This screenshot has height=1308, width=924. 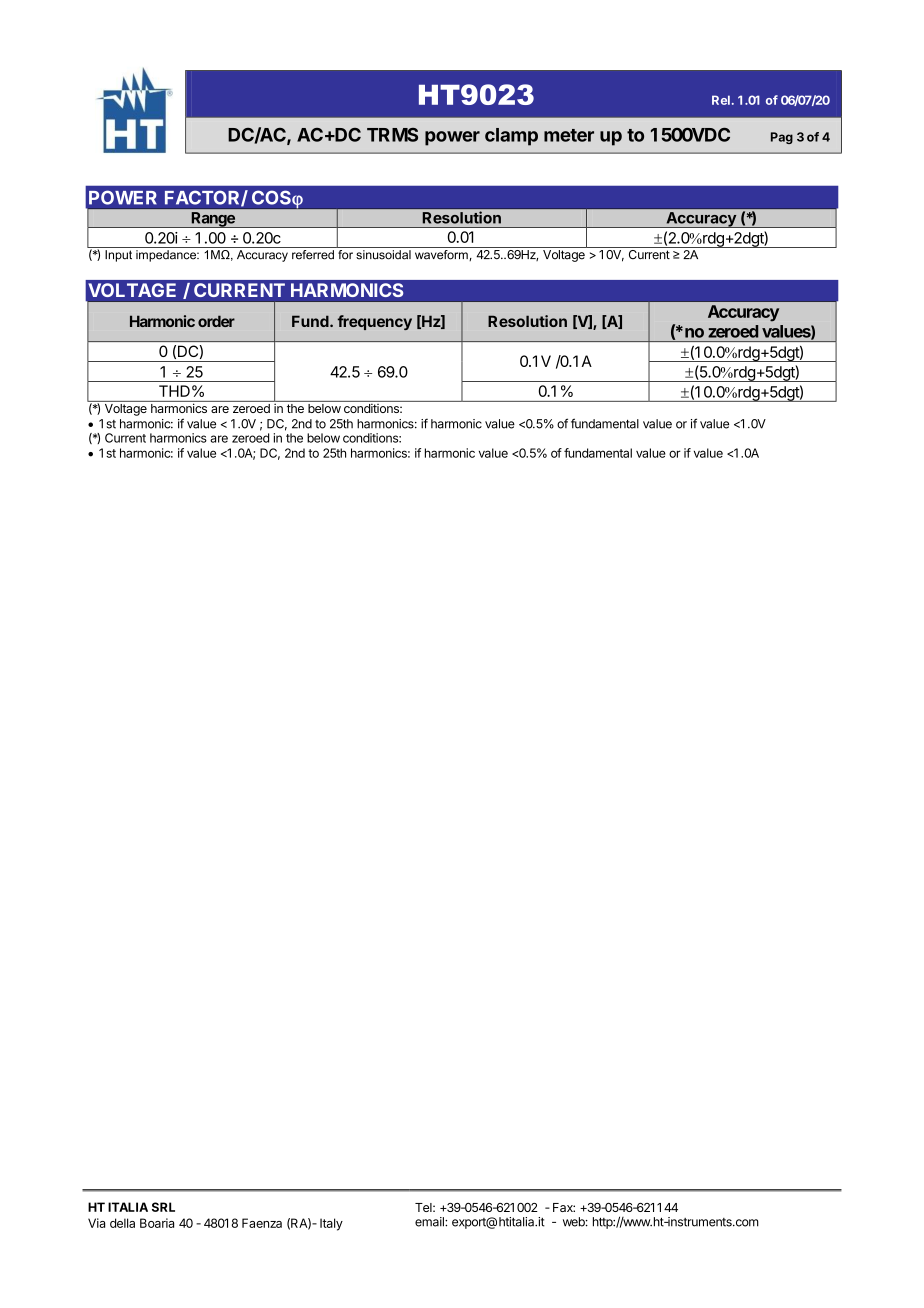 What do you see at coordinates (174, 391) in the screenshot?
I see `THD` at bounding box center [174, 391].
